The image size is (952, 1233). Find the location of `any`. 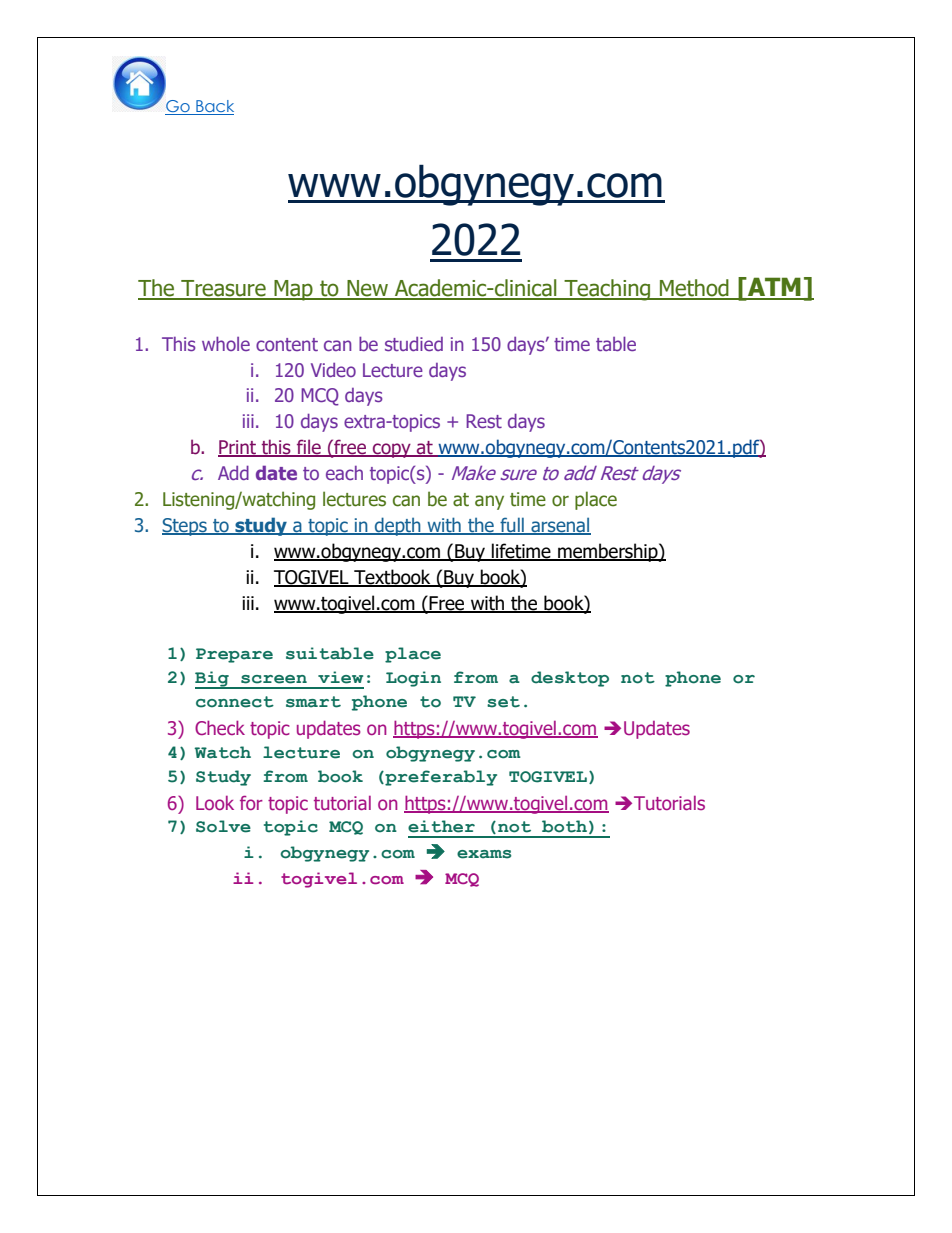

any is located at coordinates (489, 502).
